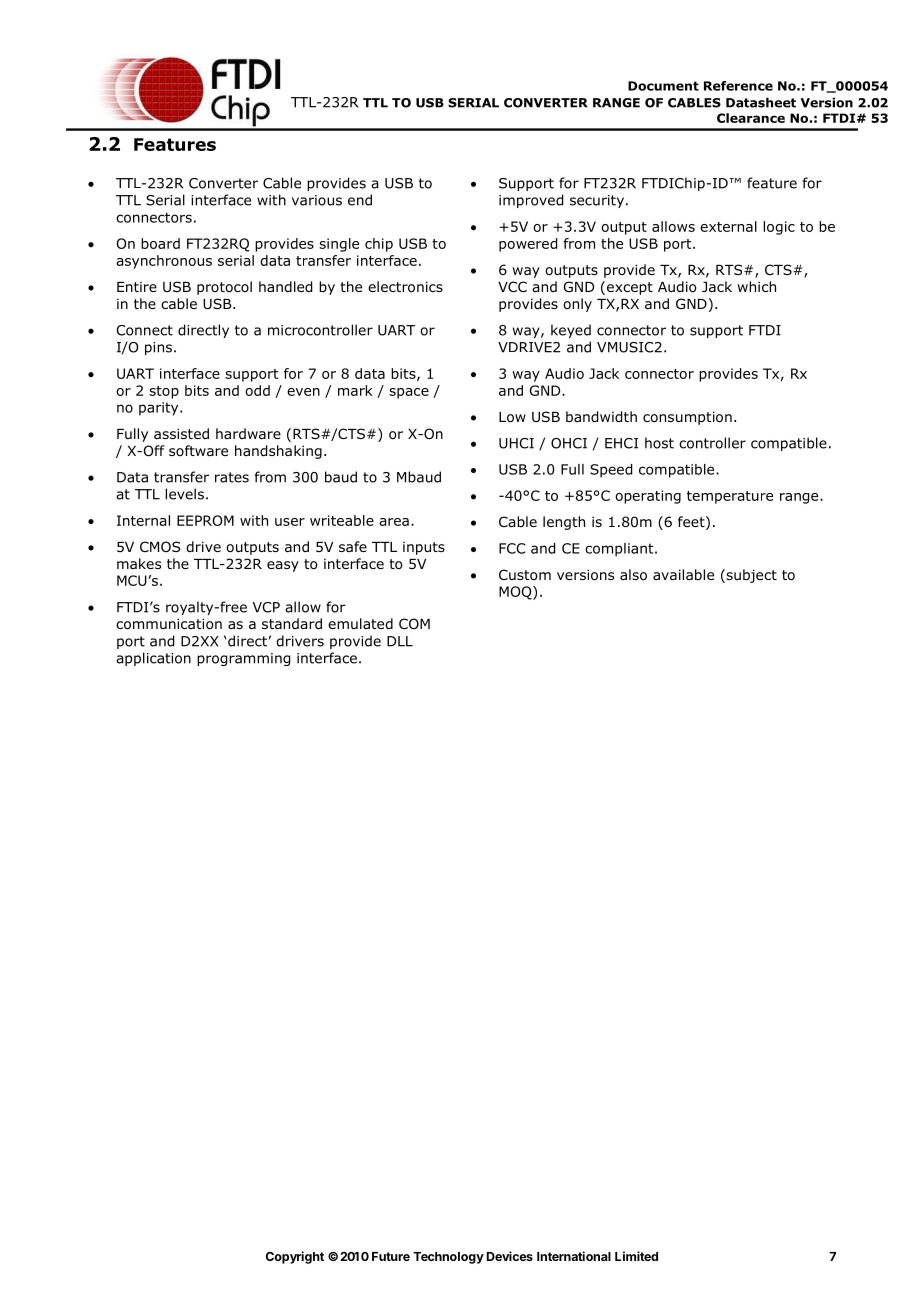 This document has height=1308, width=924. Describe the element at coordinates (683, 574) in the document. I see `available` at that location.
